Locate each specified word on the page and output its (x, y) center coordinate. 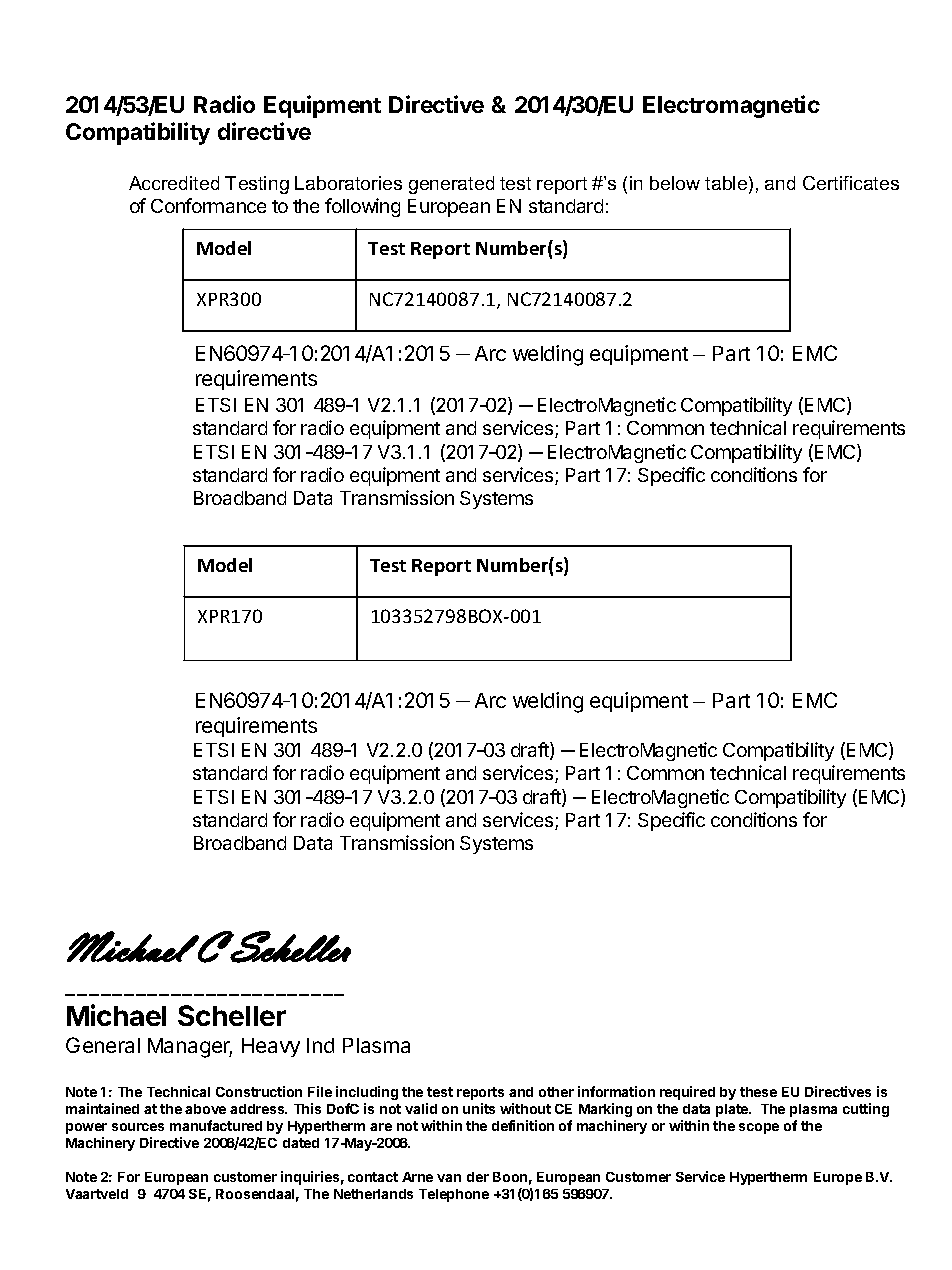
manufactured (216, 1125)
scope (759, 1128)
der (478, 1177)
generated (451, 185)
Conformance (208, 205)
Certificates (851, 183)
